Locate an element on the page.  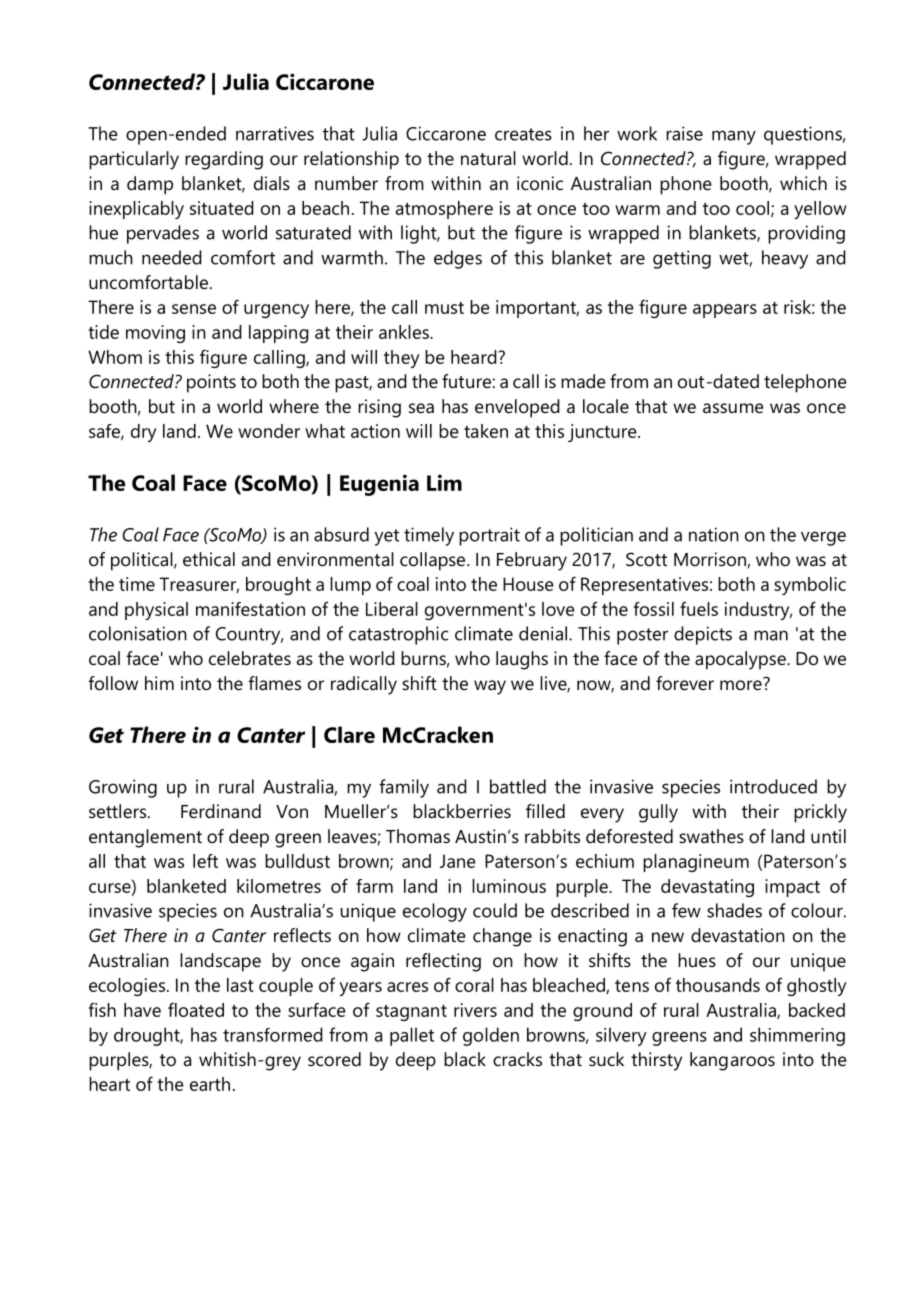
introduced is located at coordinates (773, 786).
